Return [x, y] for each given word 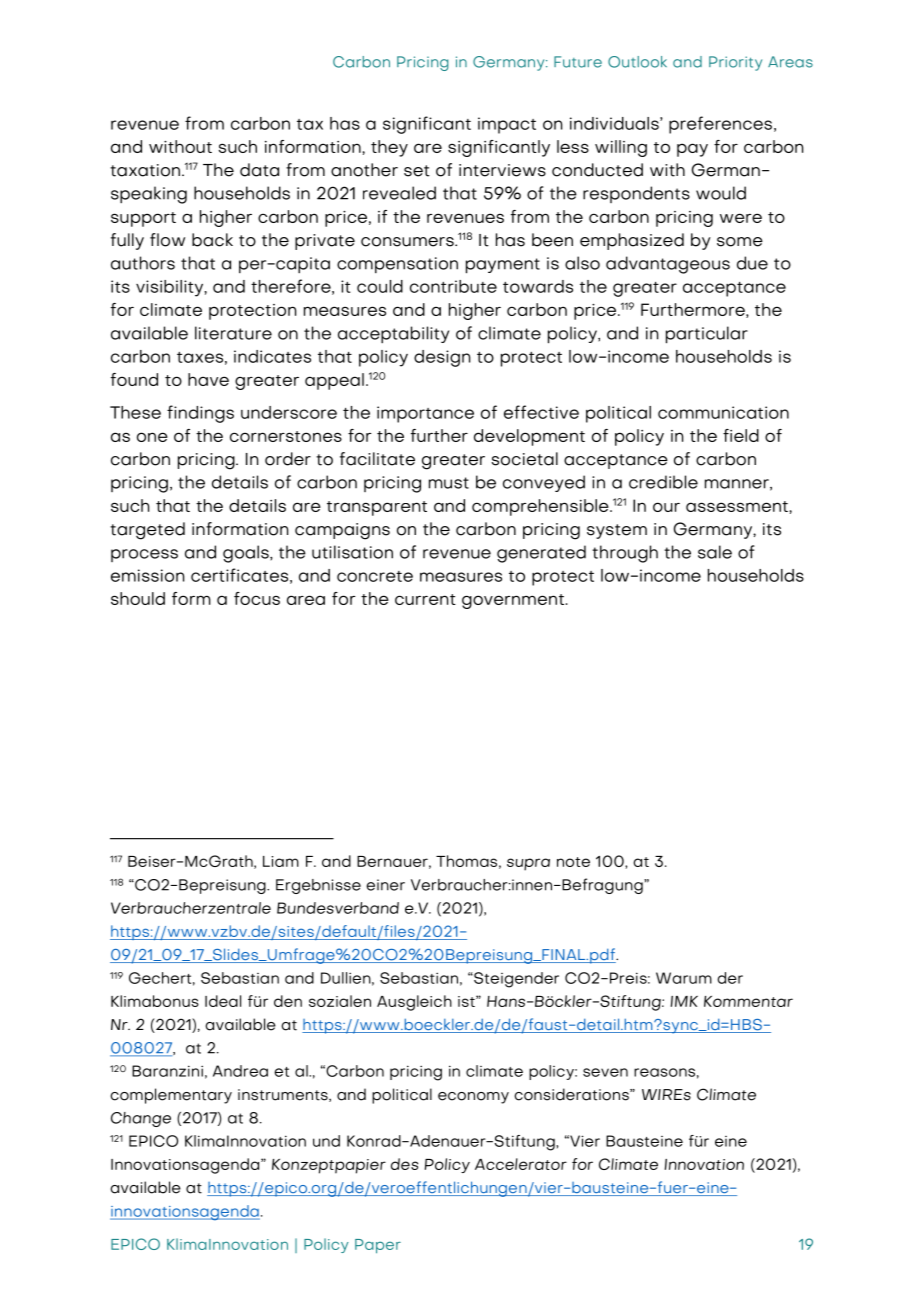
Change [141, 1119]
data [259, 170]
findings [200, 414]
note [573, 862]
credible [663, 482]
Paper [378, 1246]
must [449, 483]
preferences [720, 125]
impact [507, 125]
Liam [281, 861]
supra [528, 864]
